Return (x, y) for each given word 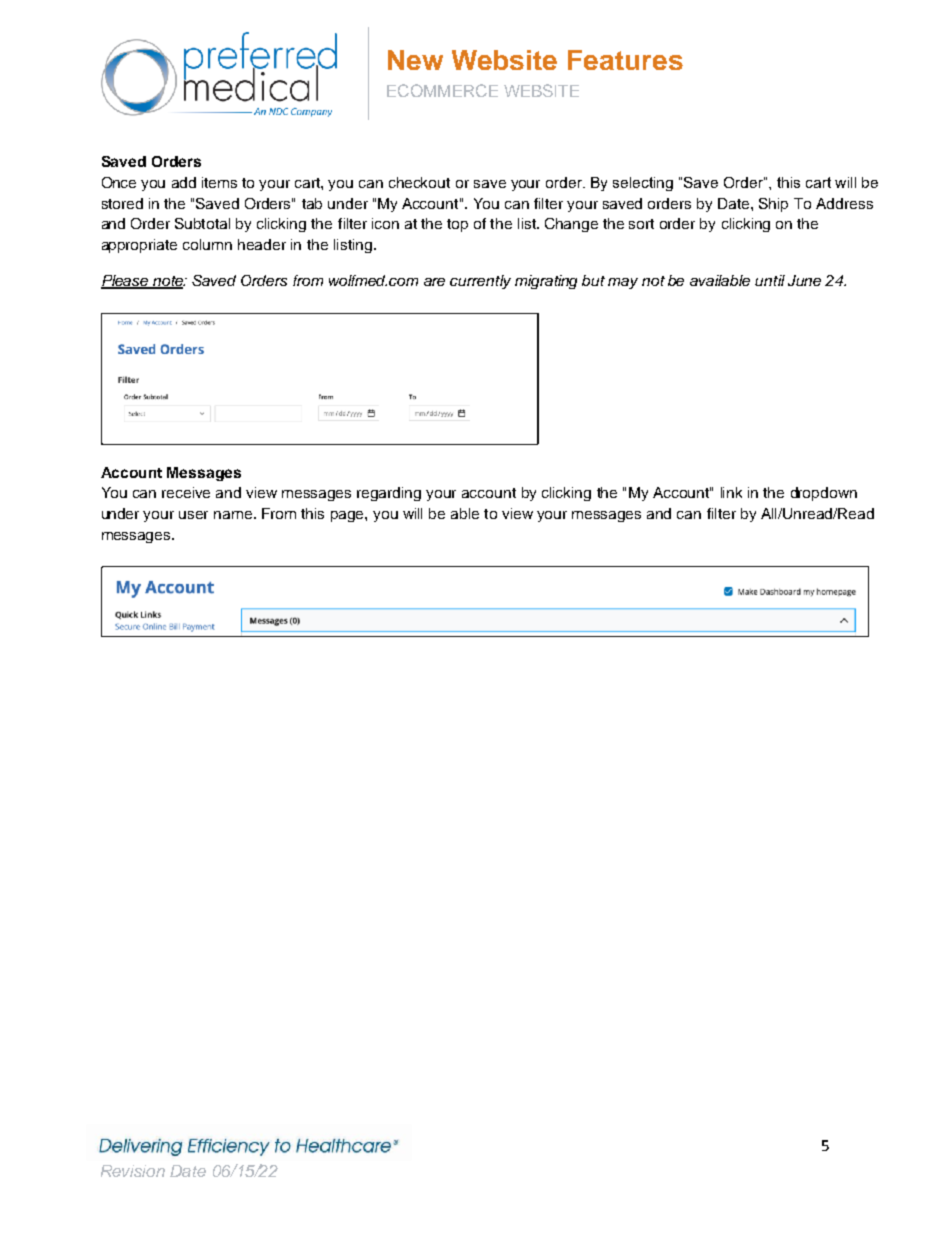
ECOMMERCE (442, 90)
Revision (133, 1171)
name (233, 515)
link (731, 492)
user (193, 515)
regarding (389, 494)
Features (625, 60)
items (219, 182)
